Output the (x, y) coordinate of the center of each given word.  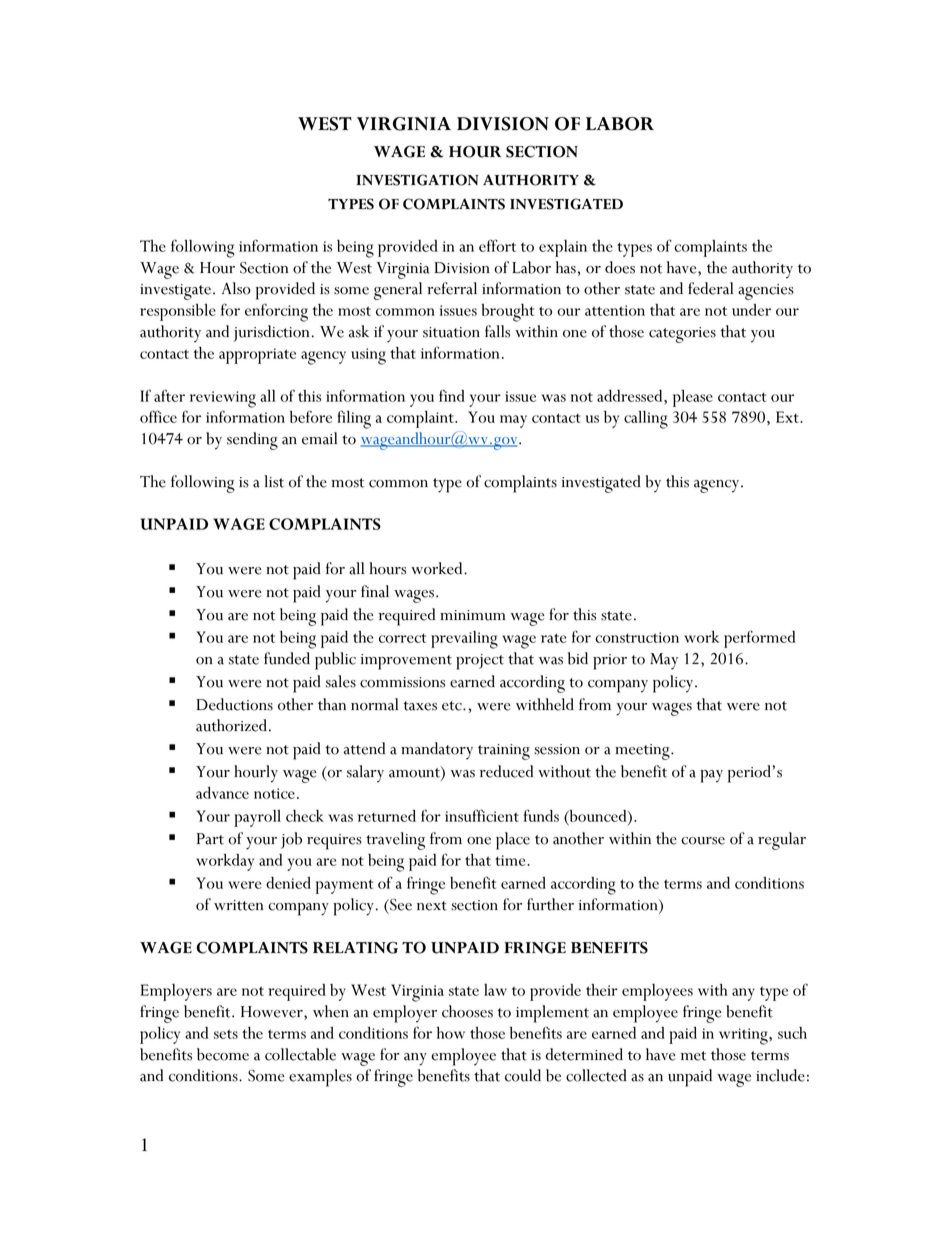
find (452, 395)
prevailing (464, 640)
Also (236, 288)
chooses (467, 1011)
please (693, 398)
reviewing (223, 399)
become (223, 1054)
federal (710, 288)
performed (759, 639)
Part (210, 839)
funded (287, 658)
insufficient (482, 815)
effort (497, 245)
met (693, 1056)
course (703, 841)
